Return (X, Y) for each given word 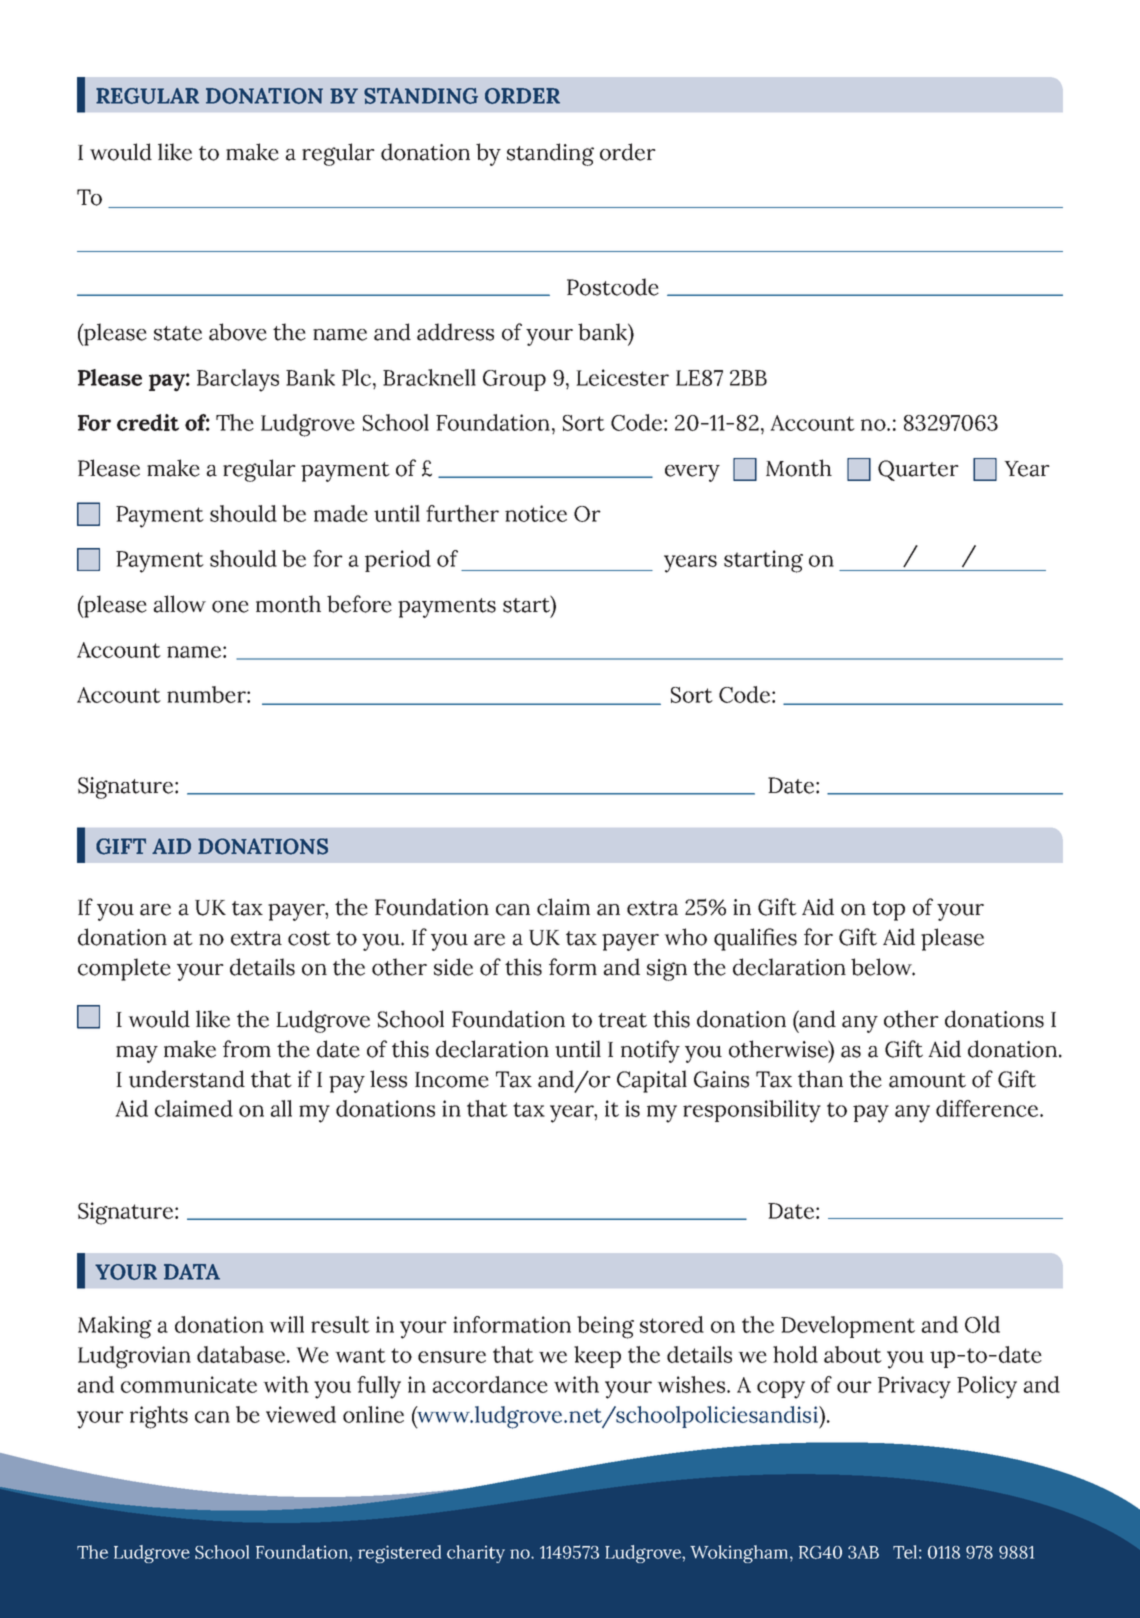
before (359, 604)
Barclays (238, 380)
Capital (652, 1081)
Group (514, 380)
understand (187, 1079)
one (230, 607)
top (888, 911)
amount (927, 1080)
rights (159, 1417)
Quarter (918, 470)
